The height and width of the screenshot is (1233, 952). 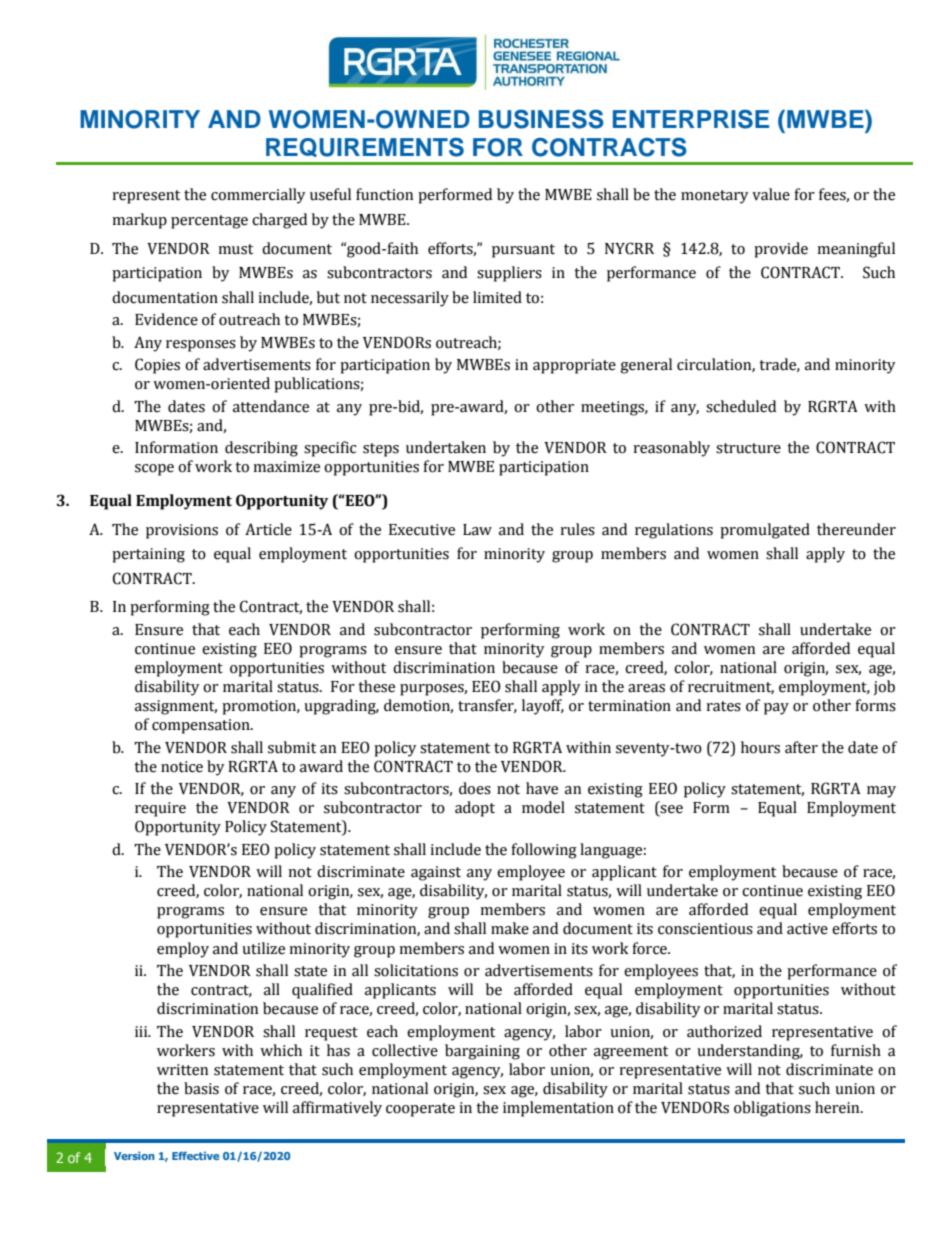 What do you see at coordinates (772, 1109) in the screenshot?
I see `obligations` at bounding box center [772, 1109].
